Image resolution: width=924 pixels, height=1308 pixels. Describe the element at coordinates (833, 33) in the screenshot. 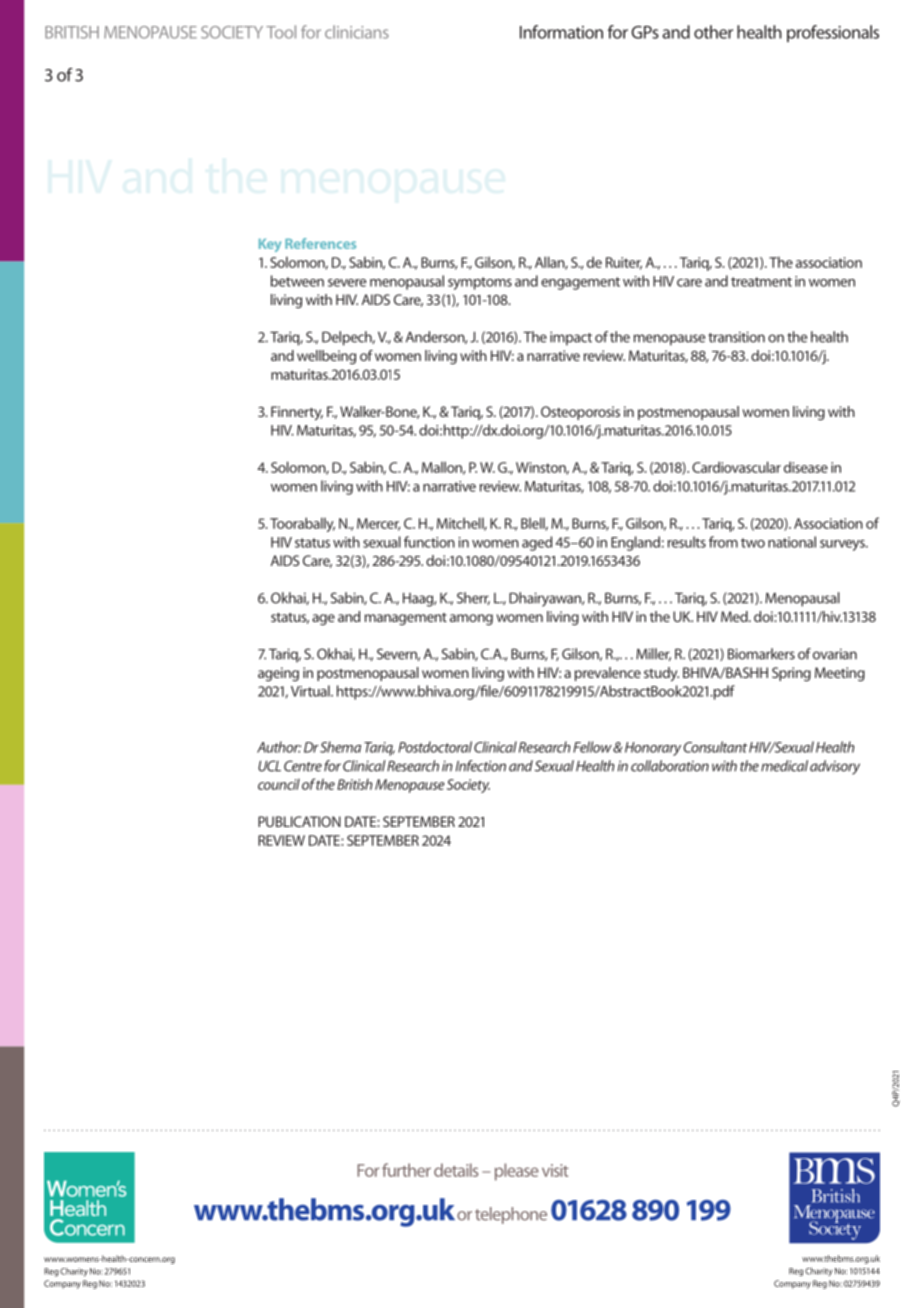

I see `professionals` at that location.
